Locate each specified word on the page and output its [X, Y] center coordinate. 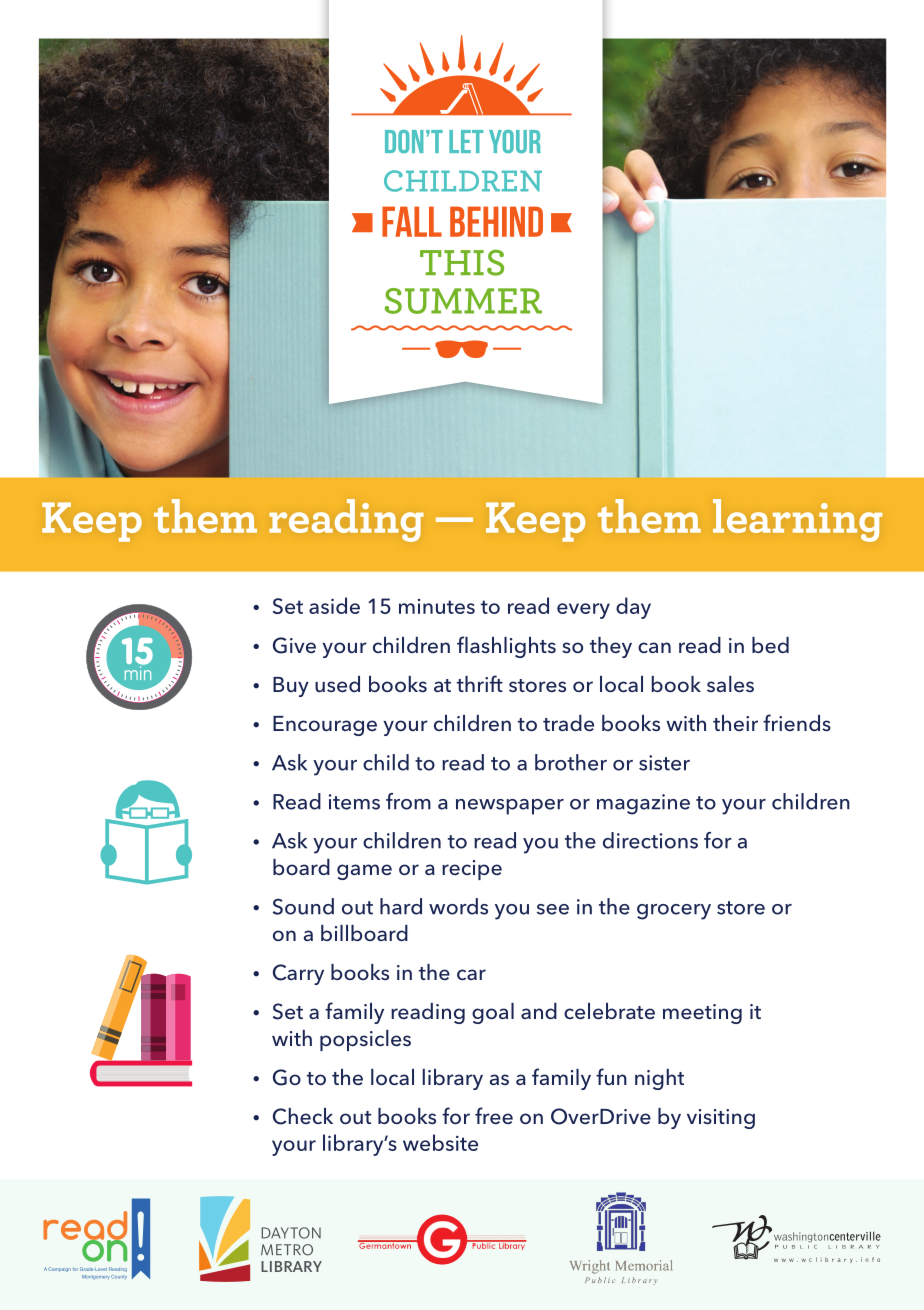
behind [496, 221]
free [494, 1116]
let [466, 141]
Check [303, 1116]
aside [334, 605]
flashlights [506, 647]
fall [412, 221]
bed [770, 645]
